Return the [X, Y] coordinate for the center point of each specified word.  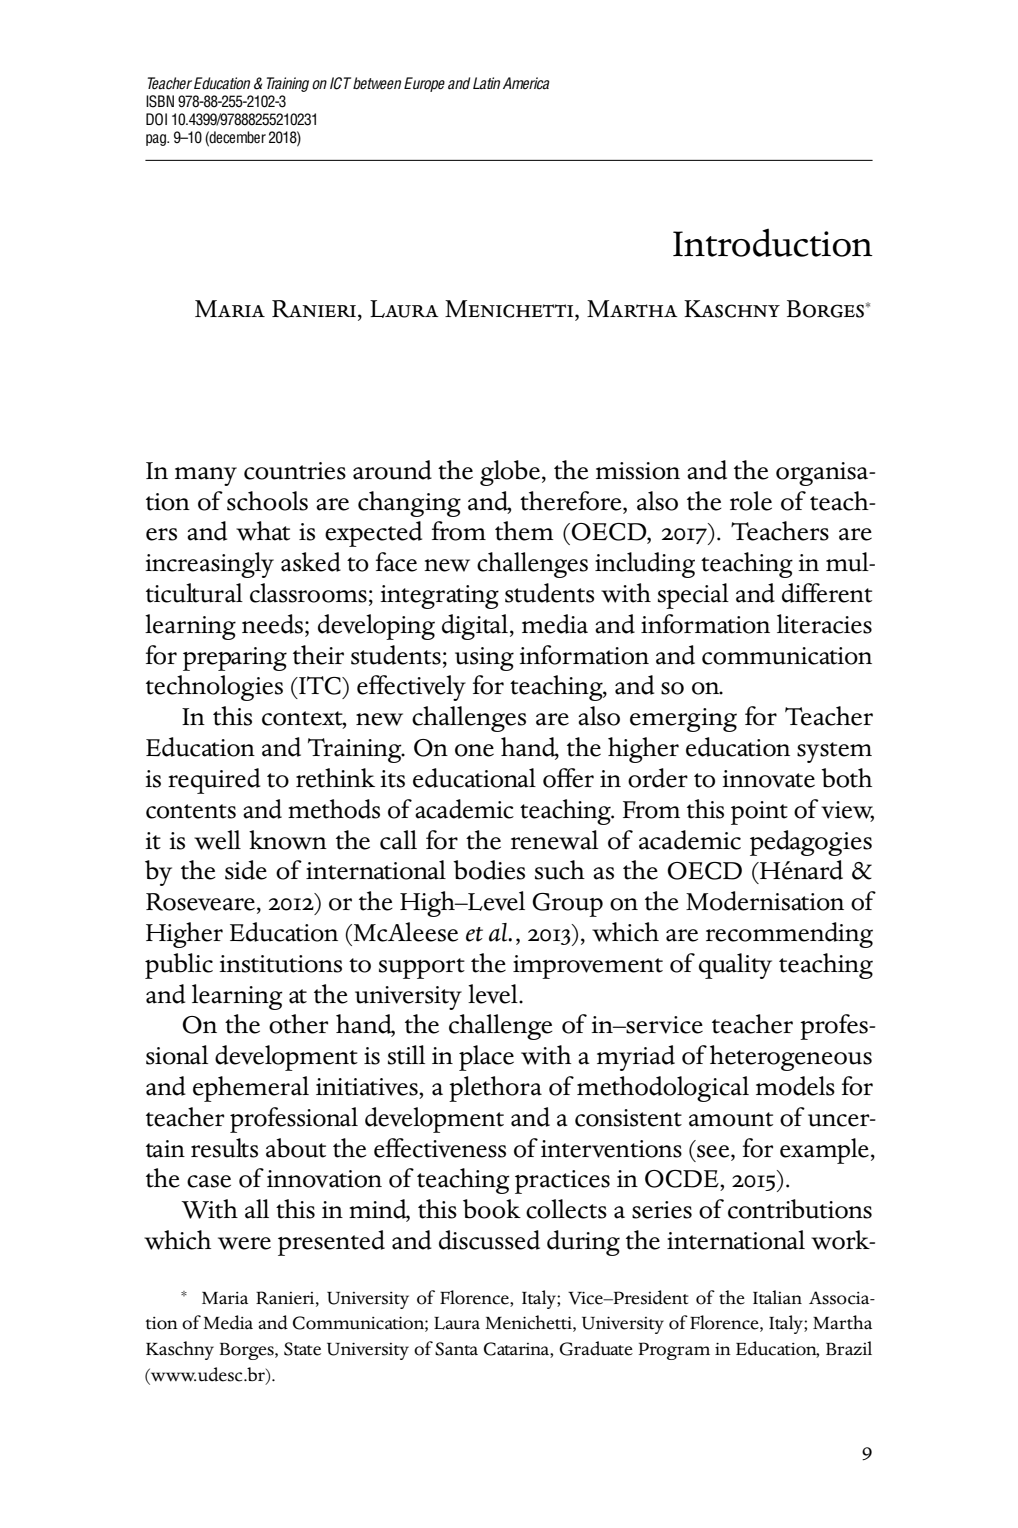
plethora [495, 1089]
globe [511, 473]
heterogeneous [791, 1058]
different [827, 593]
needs [274, 624]
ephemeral [251, 1089]
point [759, 813]
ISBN [160, 101]
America [526, 83]
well [217, 840]
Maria [225, 1298]
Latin [486, 83]
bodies [489, 870]
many [206, 476]
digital [476, 627]
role [751, 501]
